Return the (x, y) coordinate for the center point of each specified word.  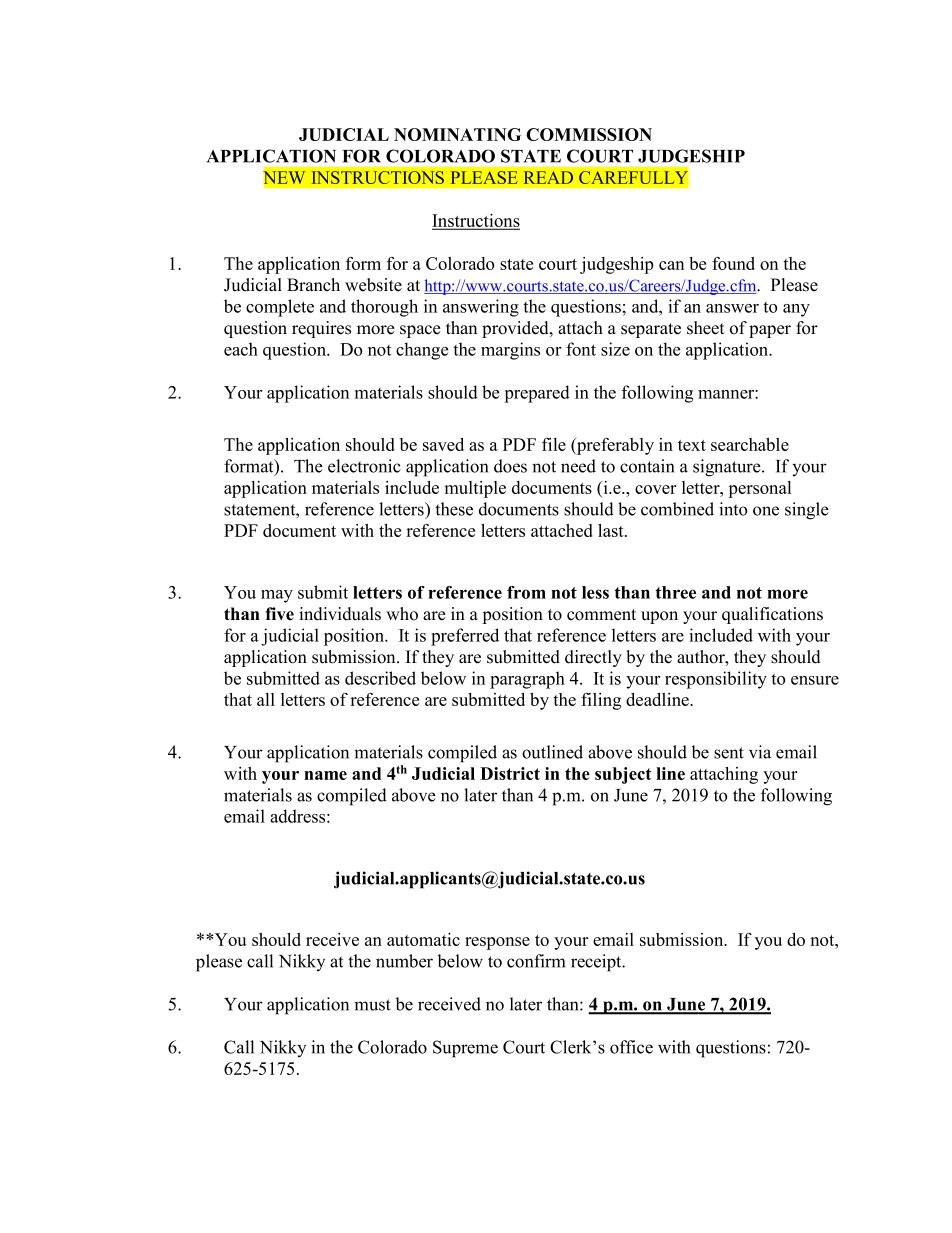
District (510, 773)
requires (321, 329)
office (631, 1047)
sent (729, 753)
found (733, 263)
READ (548, 177)
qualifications (772, 615)
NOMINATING (457, 134)
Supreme (465, 1049)
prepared (537, 394)
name (325, 775)
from (526, 592)
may (277, 596)
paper (770, 331)
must (372, 1005)
